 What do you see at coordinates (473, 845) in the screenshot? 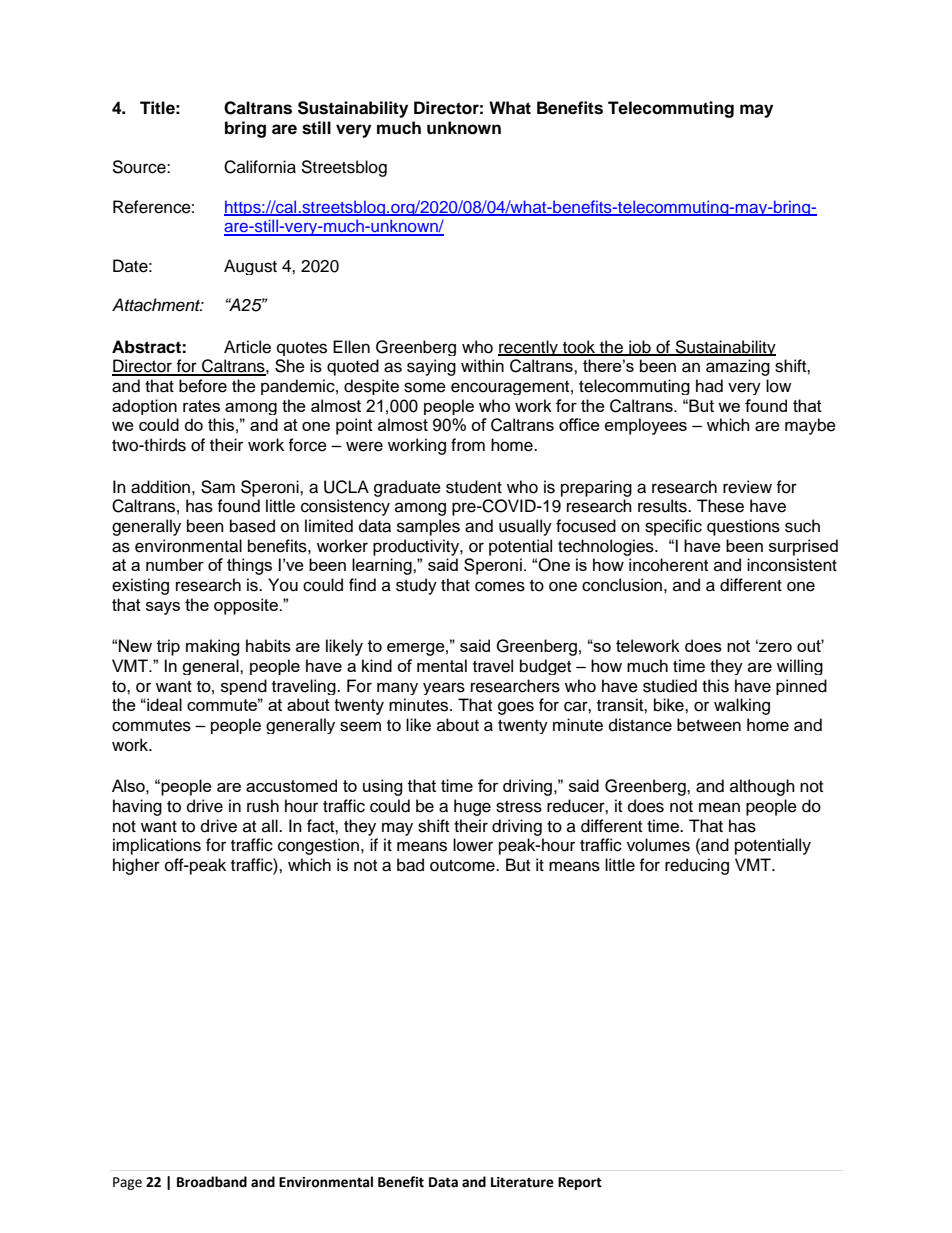
I see `lower` at bounding box center [473, 845].
